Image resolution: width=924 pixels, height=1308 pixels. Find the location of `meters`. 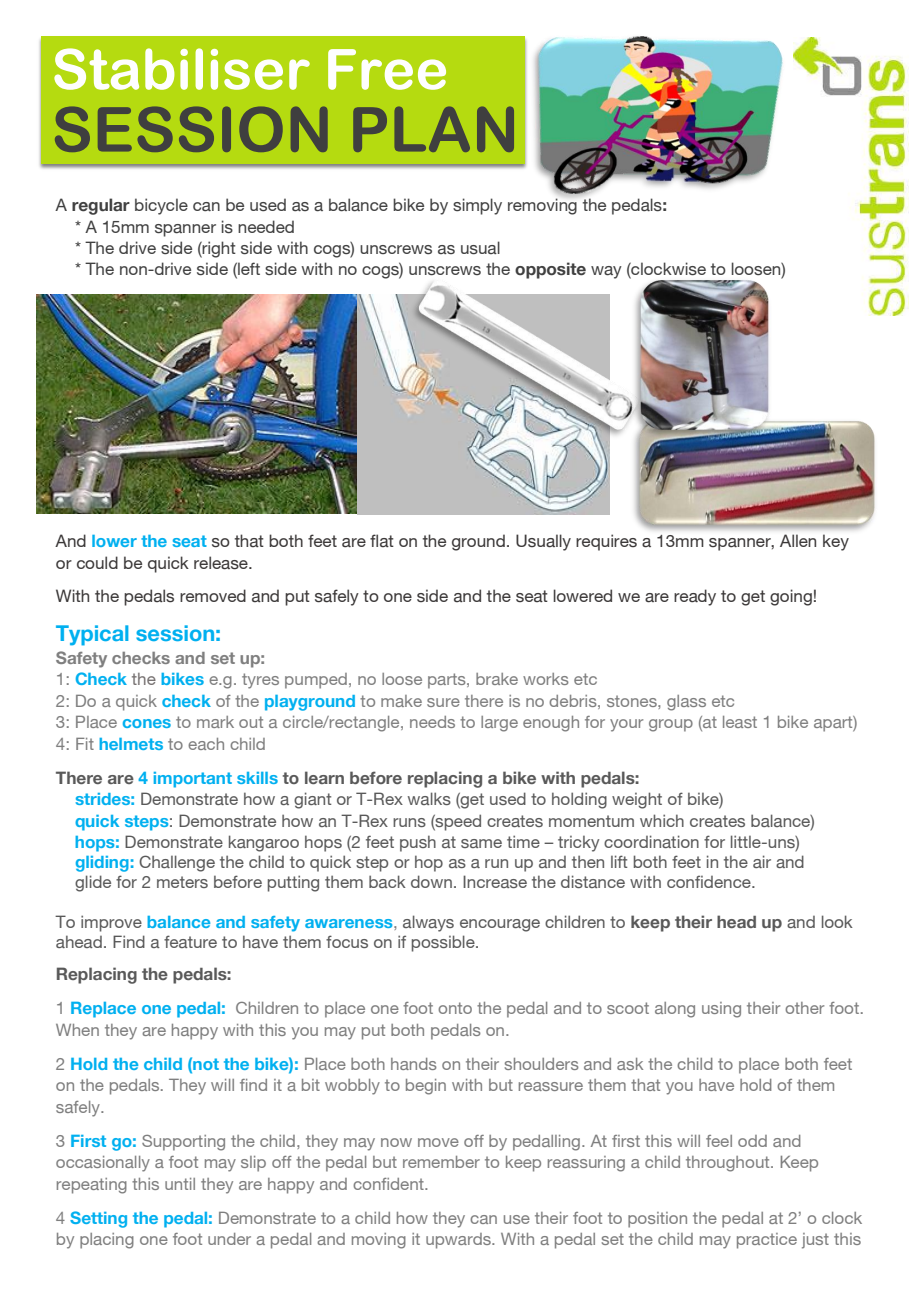

meters is located at coordinates (182, 882).
